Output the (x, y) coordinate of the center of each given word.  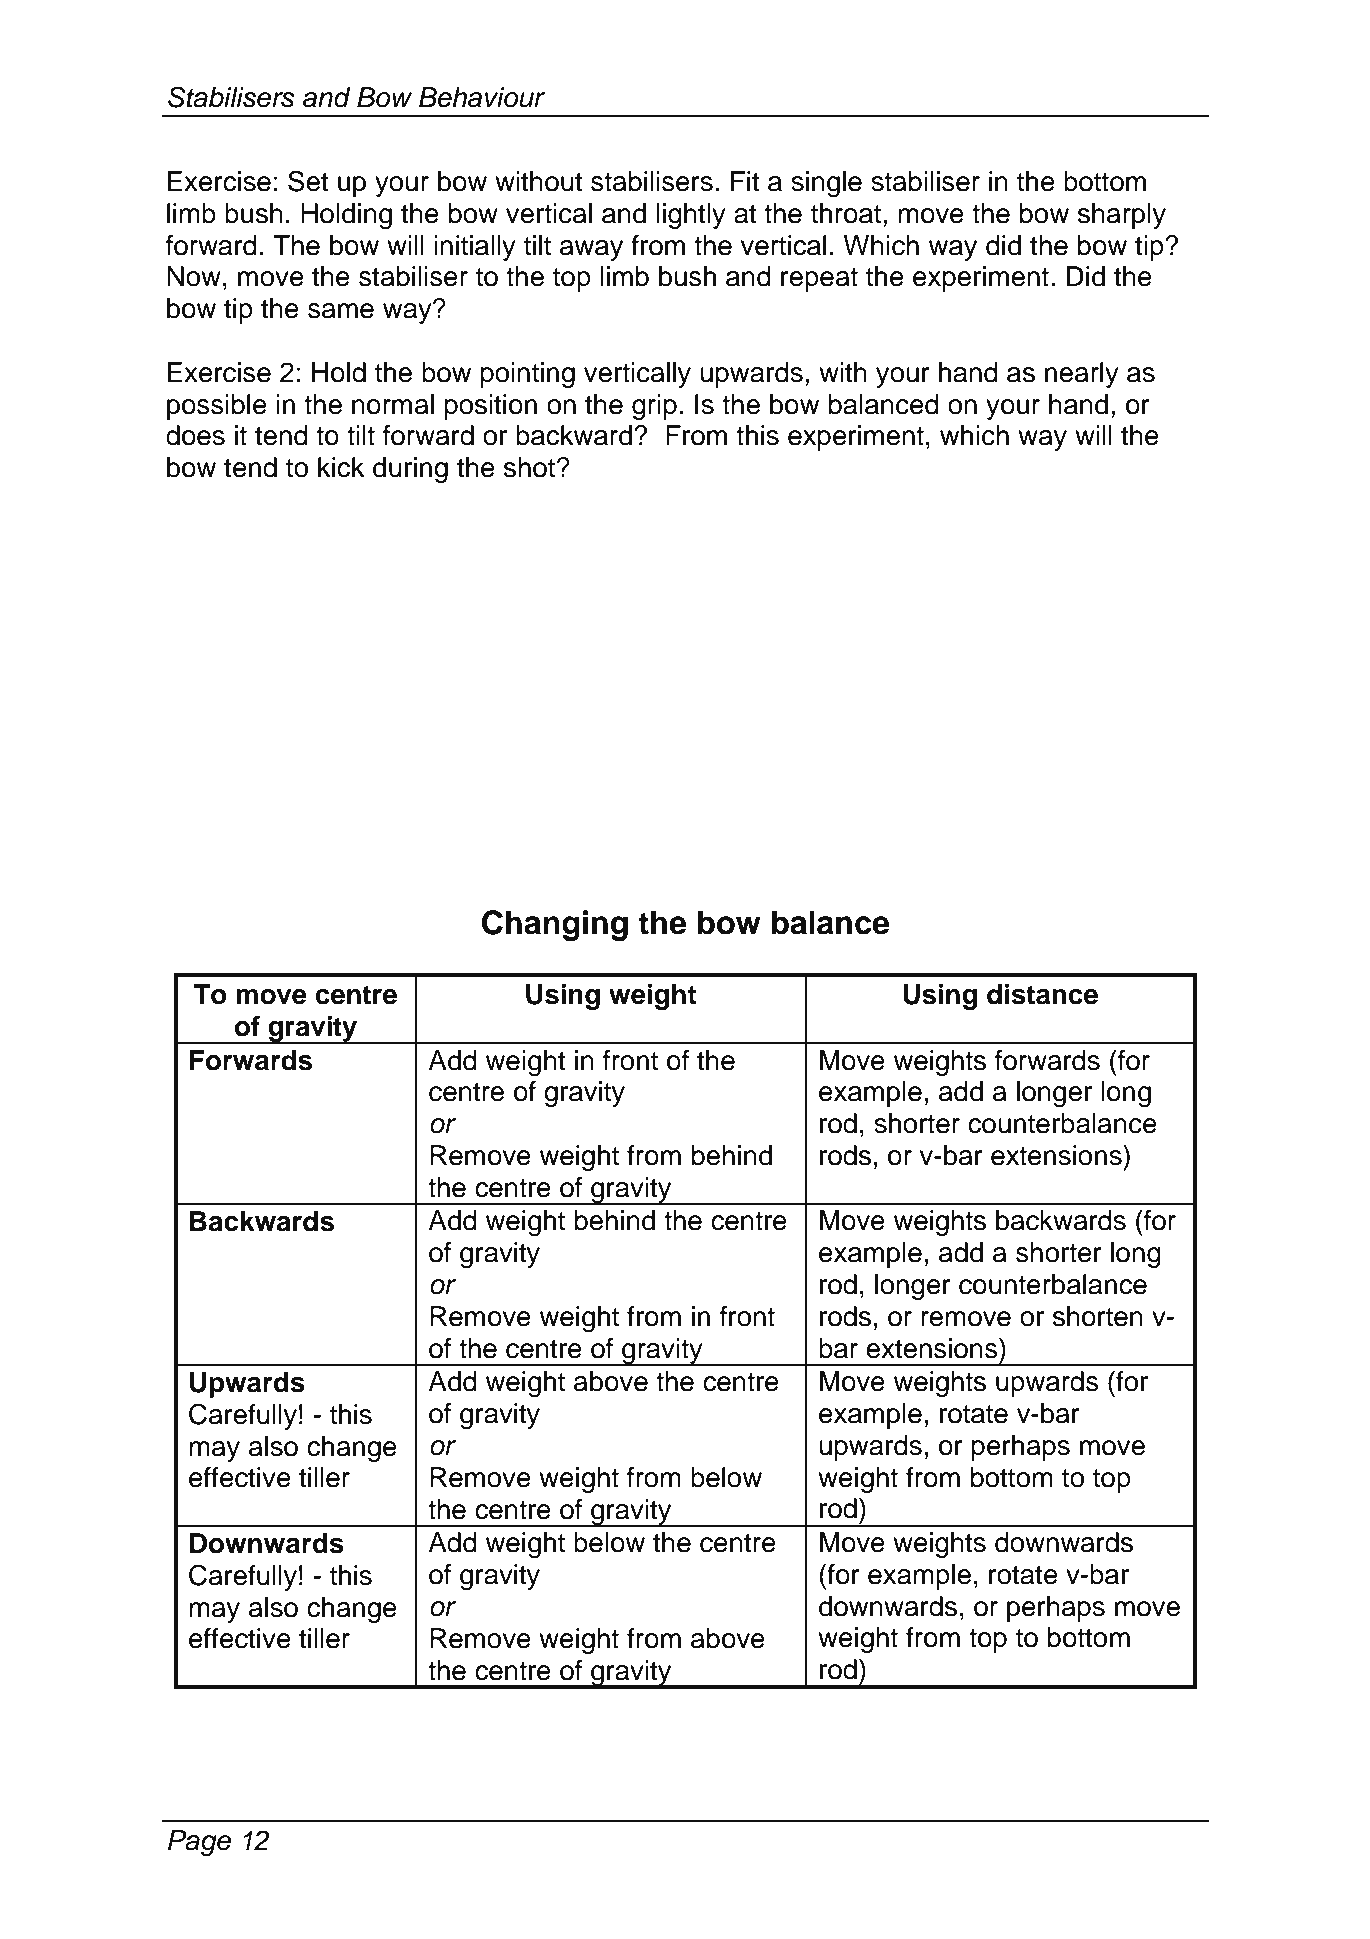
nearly (1082, 375)
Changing (555, 925)
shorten (1098, 1316)
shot (531, 467)
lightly (691, 216)
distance (1042, 994)
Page (199, 1843)
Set (308, 181)
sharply (1122, 216)
